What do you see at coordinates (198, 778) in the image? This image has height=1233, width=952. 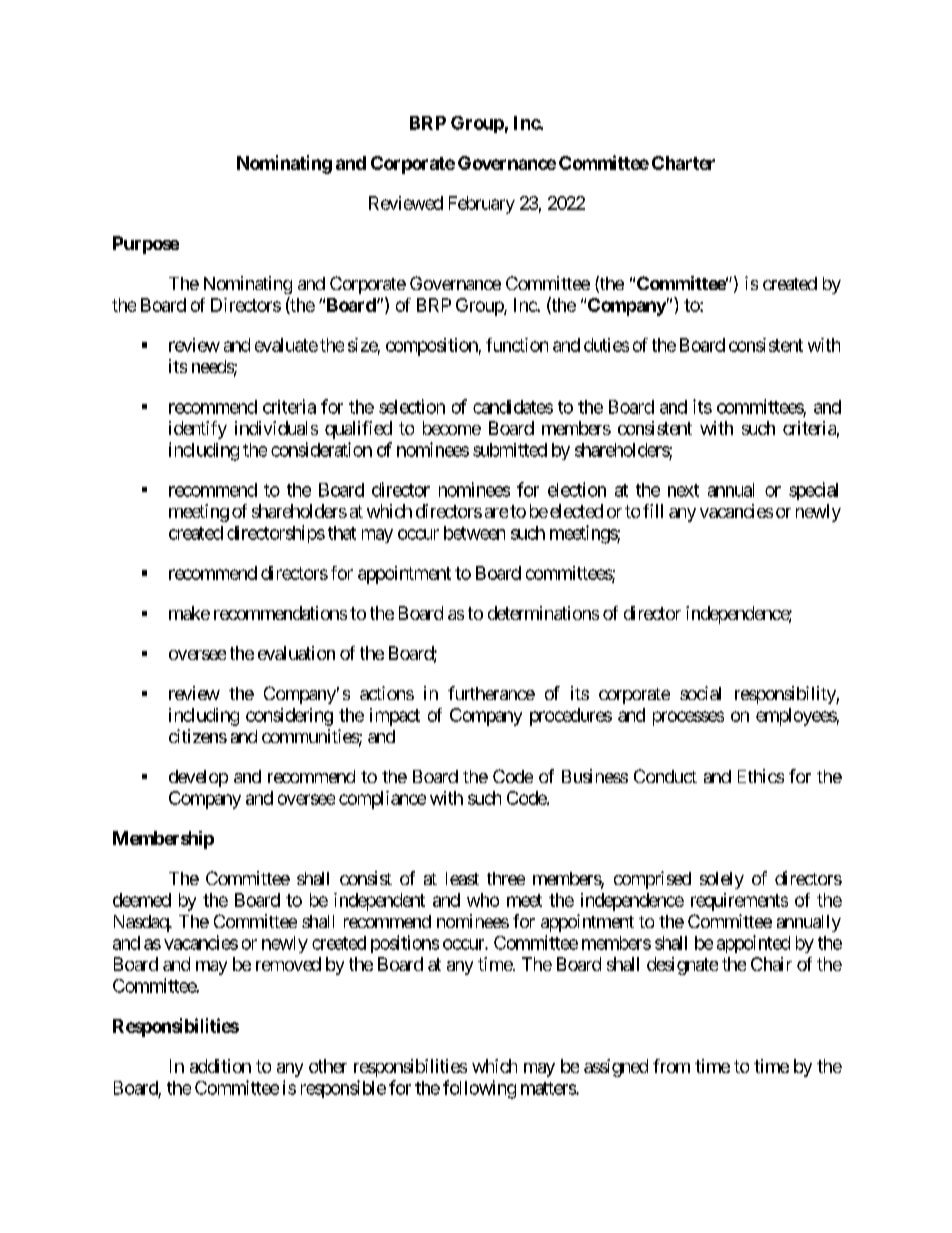 I see `develop` at bounding box center [198, 778].
